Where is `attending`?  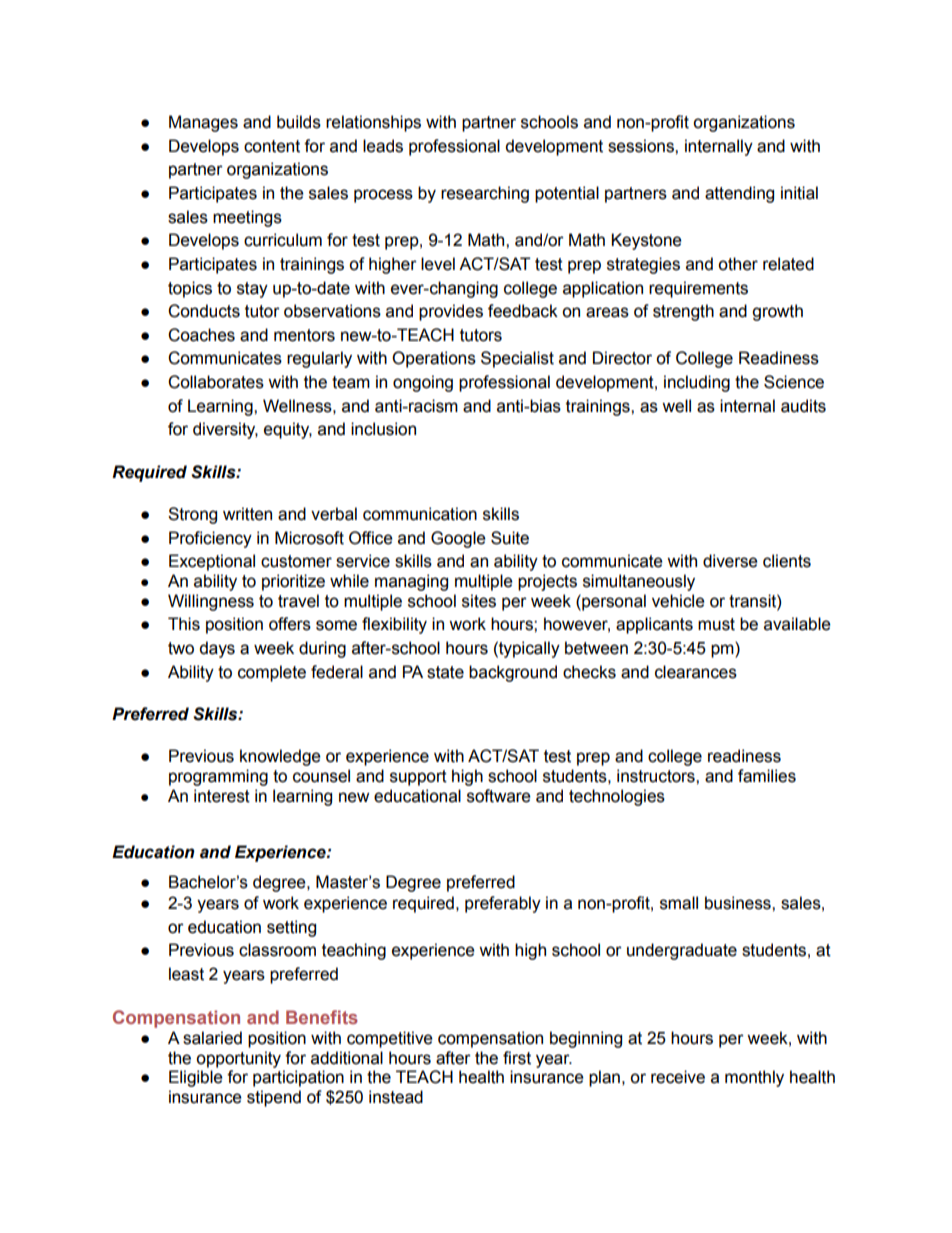
attending is located at coordinates (739, 194).
